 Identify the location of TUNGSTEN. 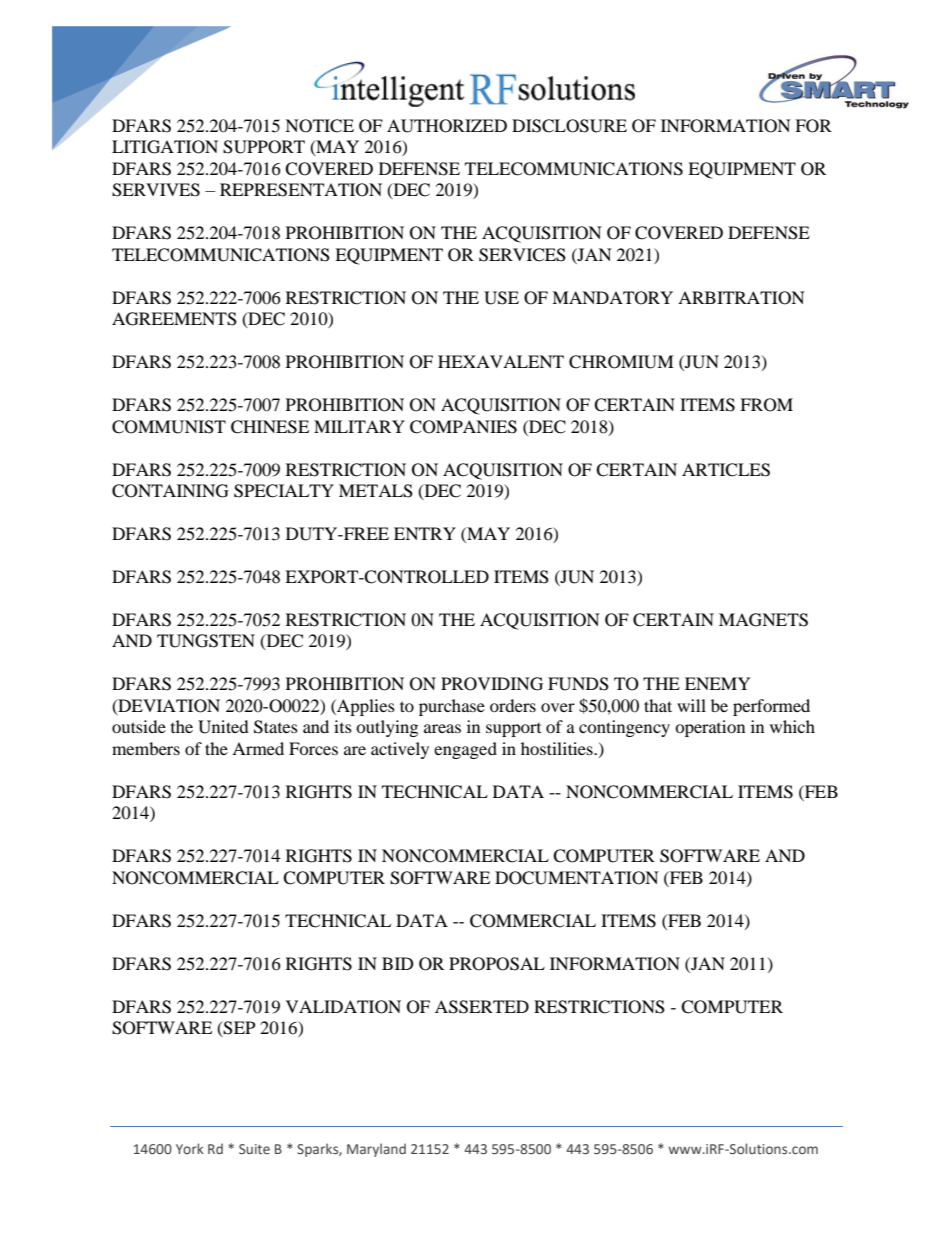
(206, 641).
